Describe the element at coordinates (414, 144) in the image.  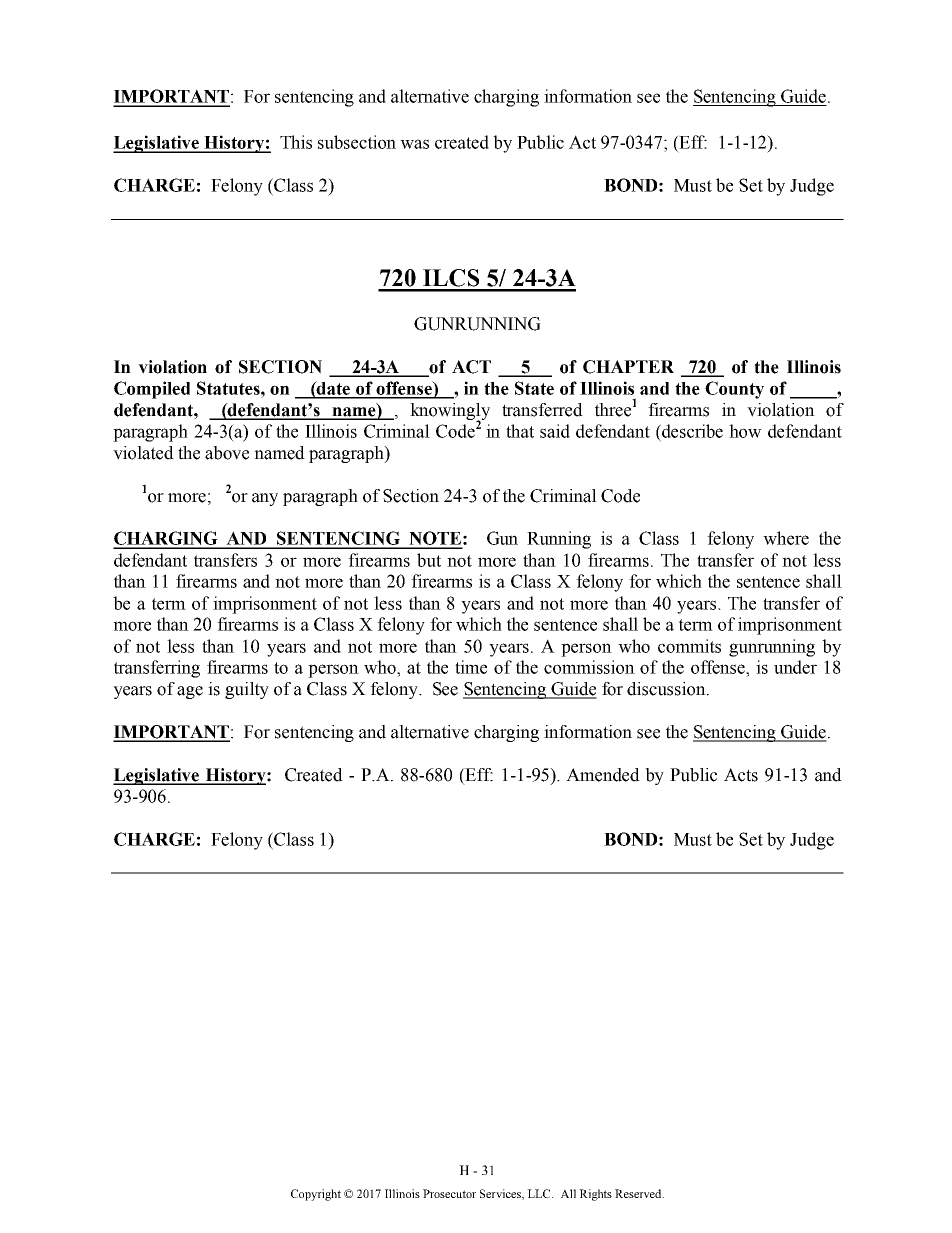
I see `was` at that location.
